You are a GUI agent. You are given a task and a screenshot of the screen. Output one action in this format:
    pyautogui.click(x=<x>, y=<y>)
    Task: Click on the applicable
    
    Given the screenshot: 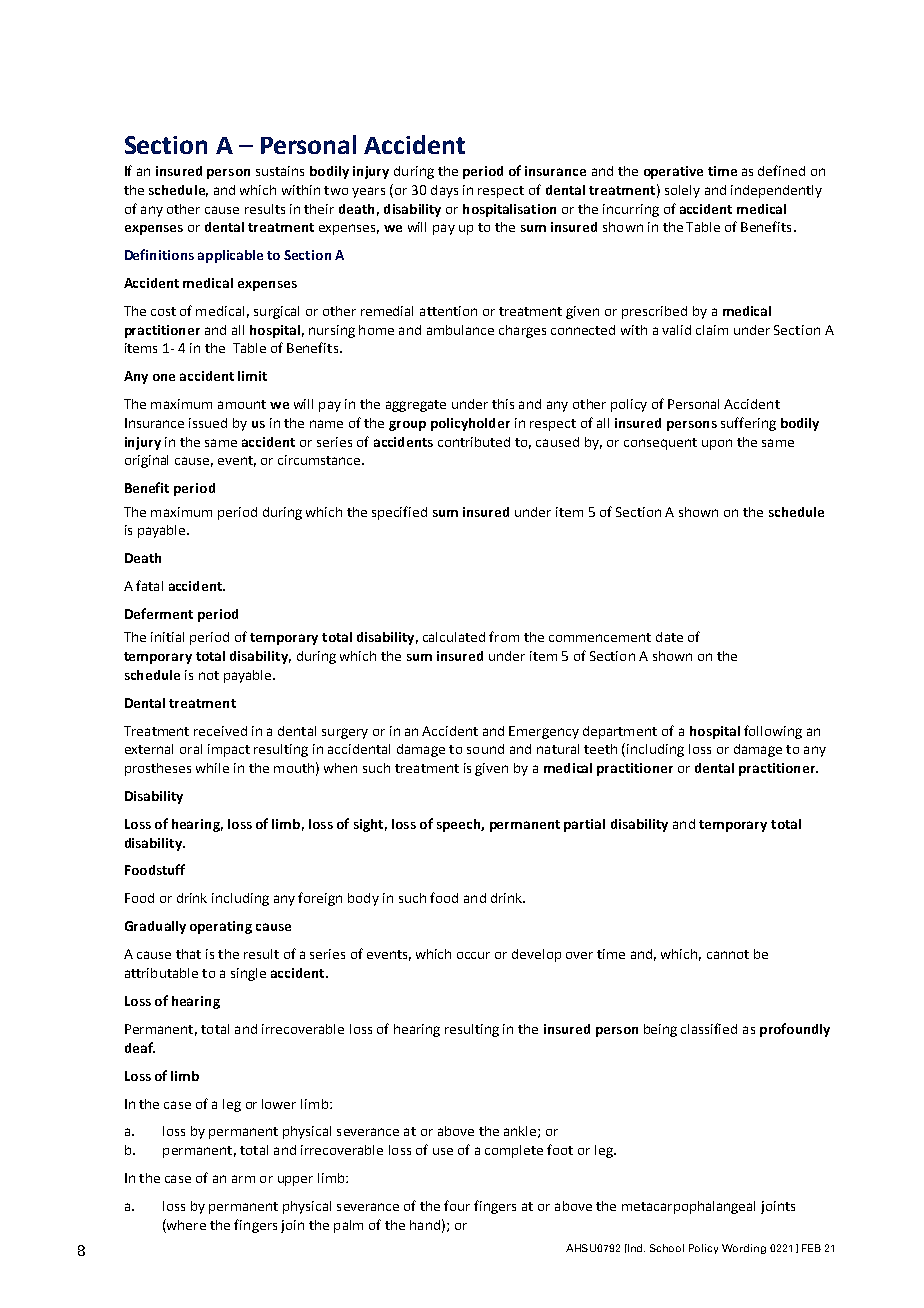 What is the action you would take?
    pyautogui.click(x=230, y=256)
